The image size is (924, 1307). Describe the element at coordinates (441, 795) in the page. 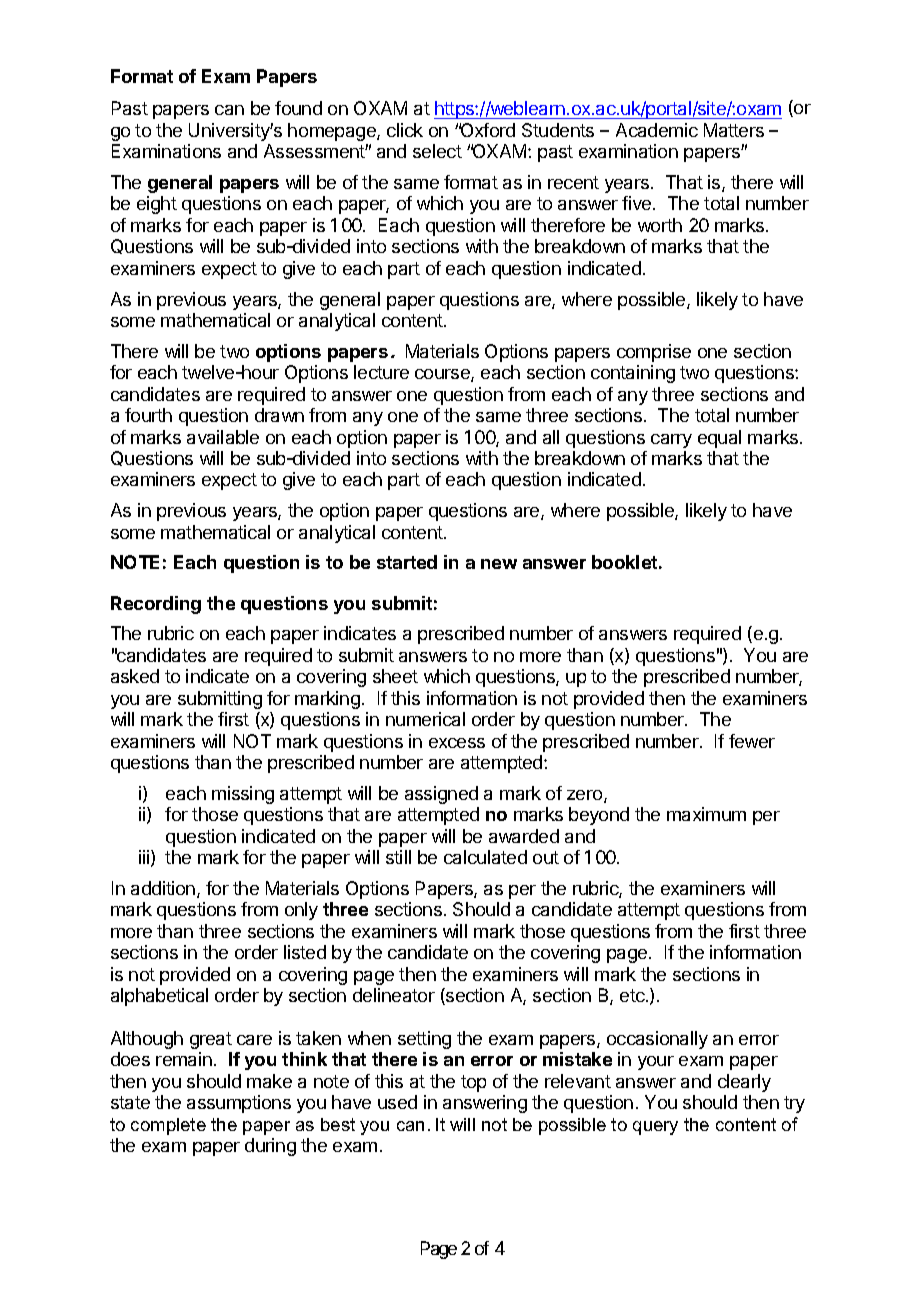

I see `assigned` at that location.
